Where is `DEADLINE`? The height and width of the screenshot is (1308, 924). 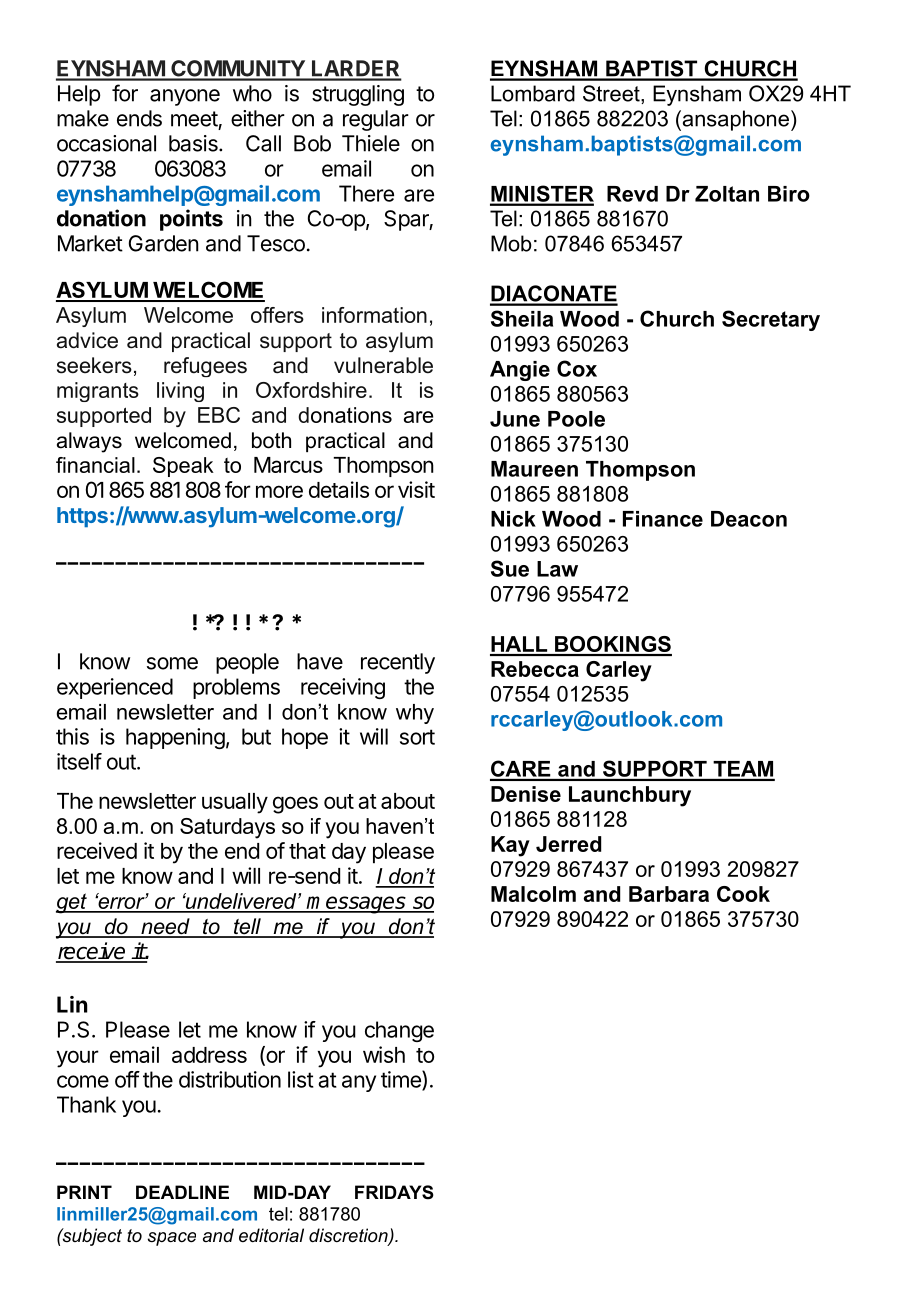 DEADLINE is located at coordinates (182, 1192).
